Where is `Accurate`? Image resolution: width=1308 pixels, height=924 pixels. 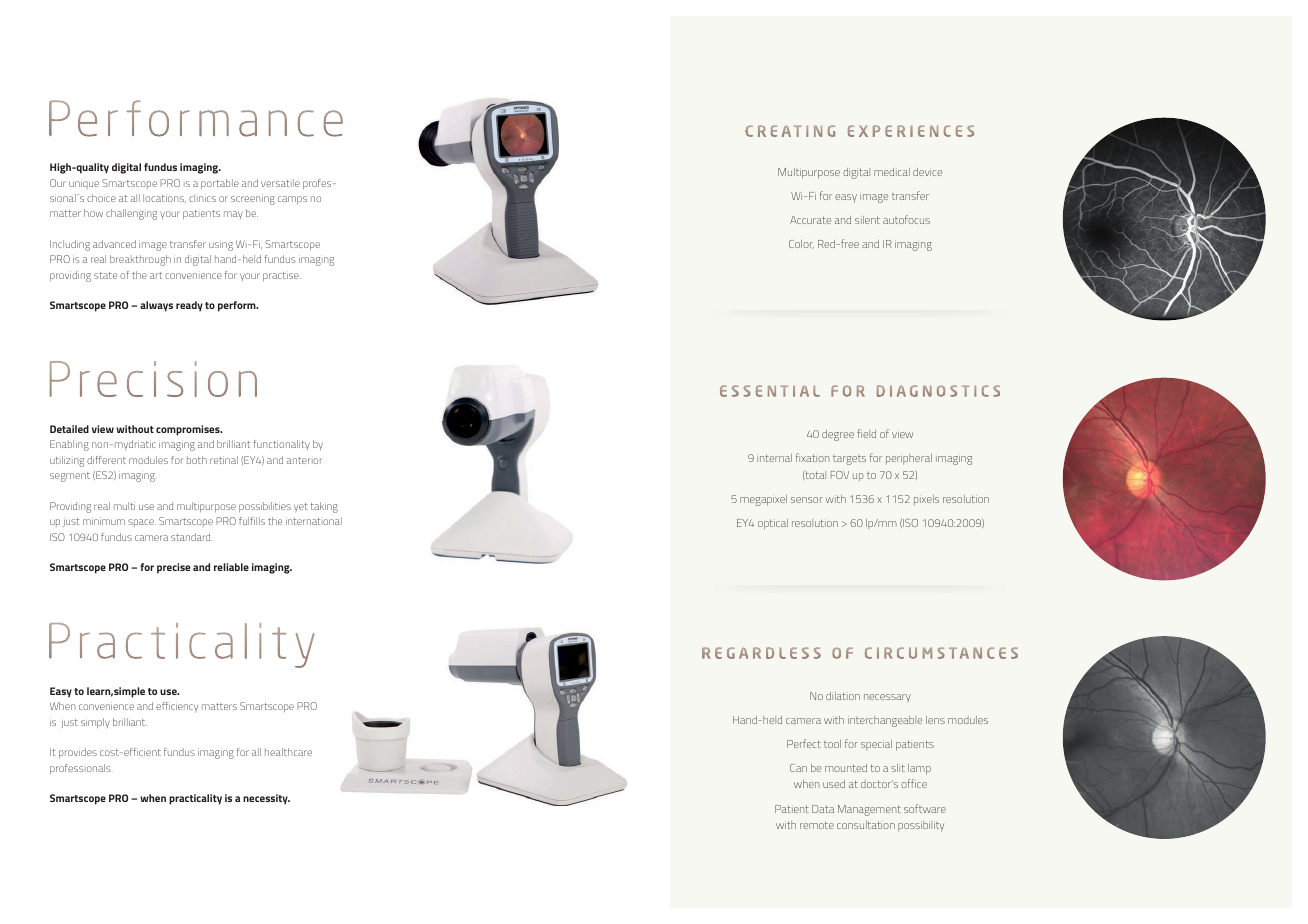
Accurate is located at coordinates (810, 220).
